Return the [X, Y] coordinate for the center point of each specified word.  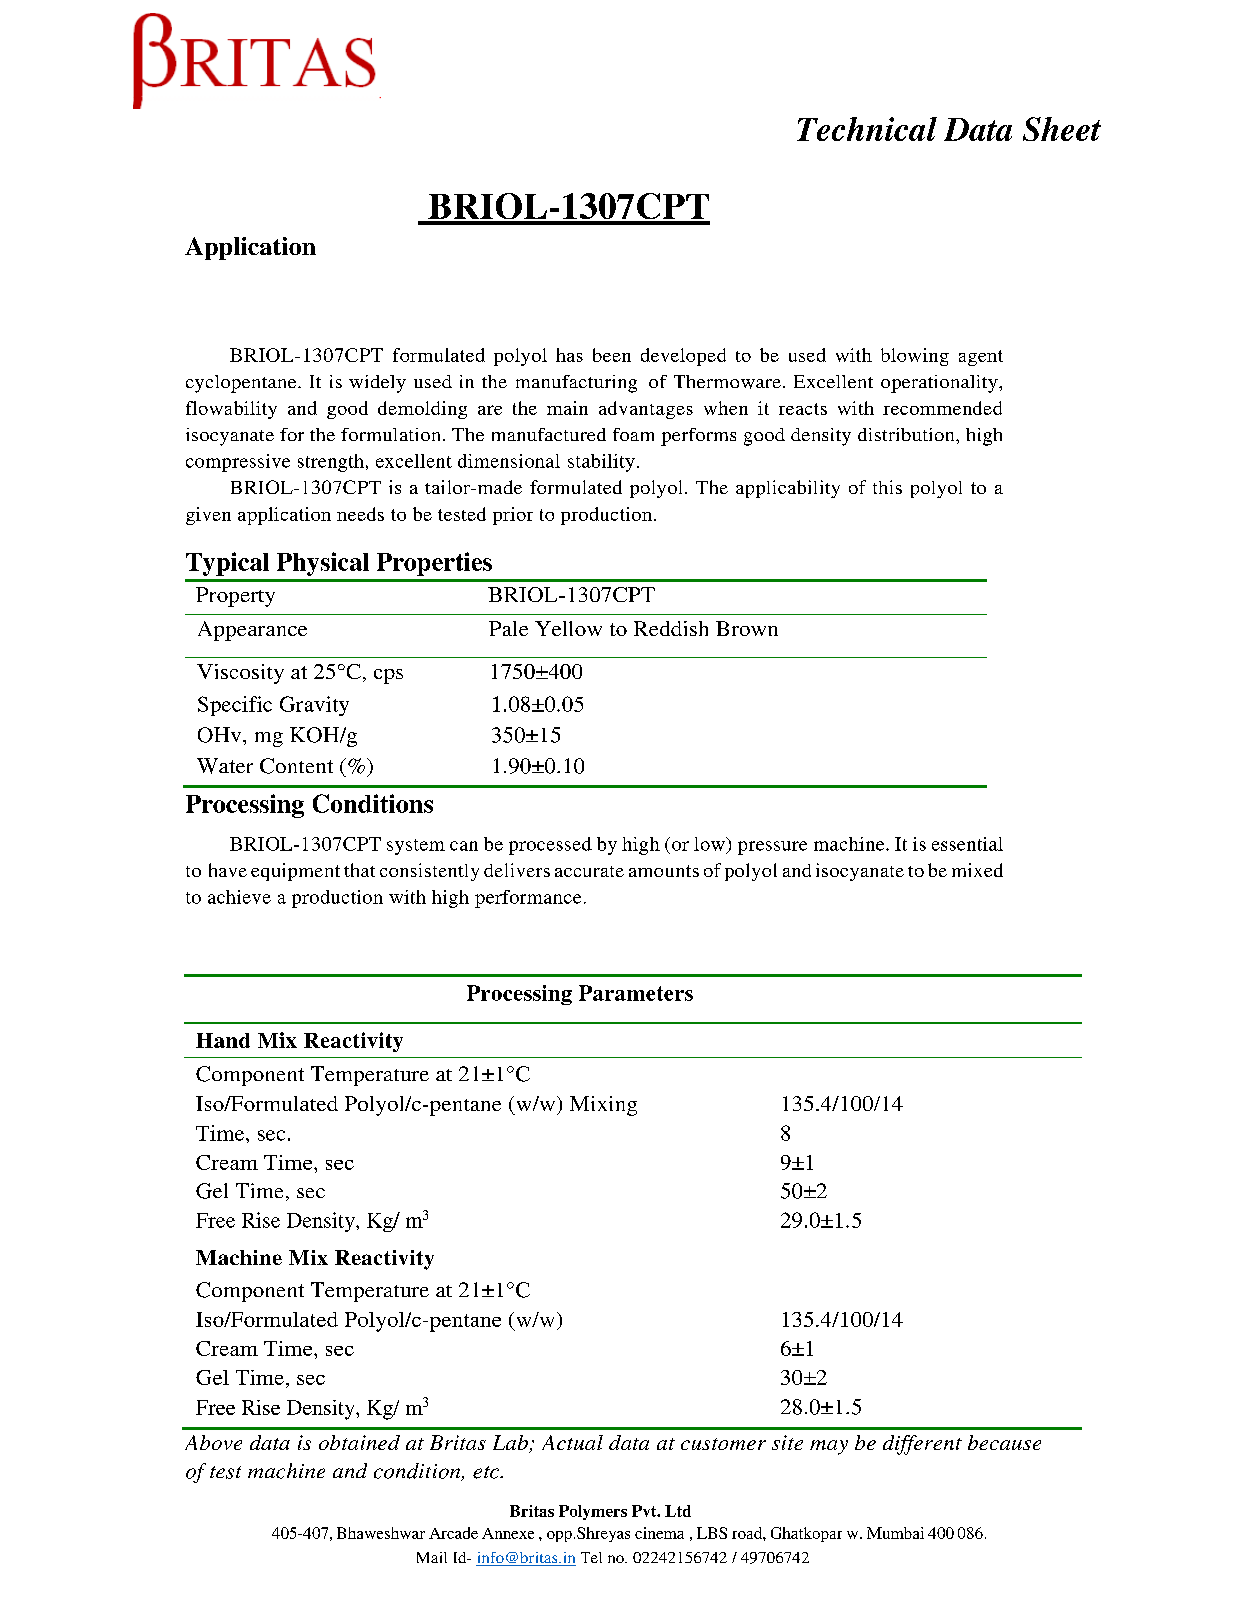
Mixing [603, 1106]
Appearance [252, 631]
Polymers [593, 1512]
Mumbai [895, 1533]
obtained [359, 1442]
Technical [867, 129]
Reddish [671, 628]
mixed [977, 870]
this [887, 487]
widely [377, 384]
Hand [223, 1040]
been [612, 355]
